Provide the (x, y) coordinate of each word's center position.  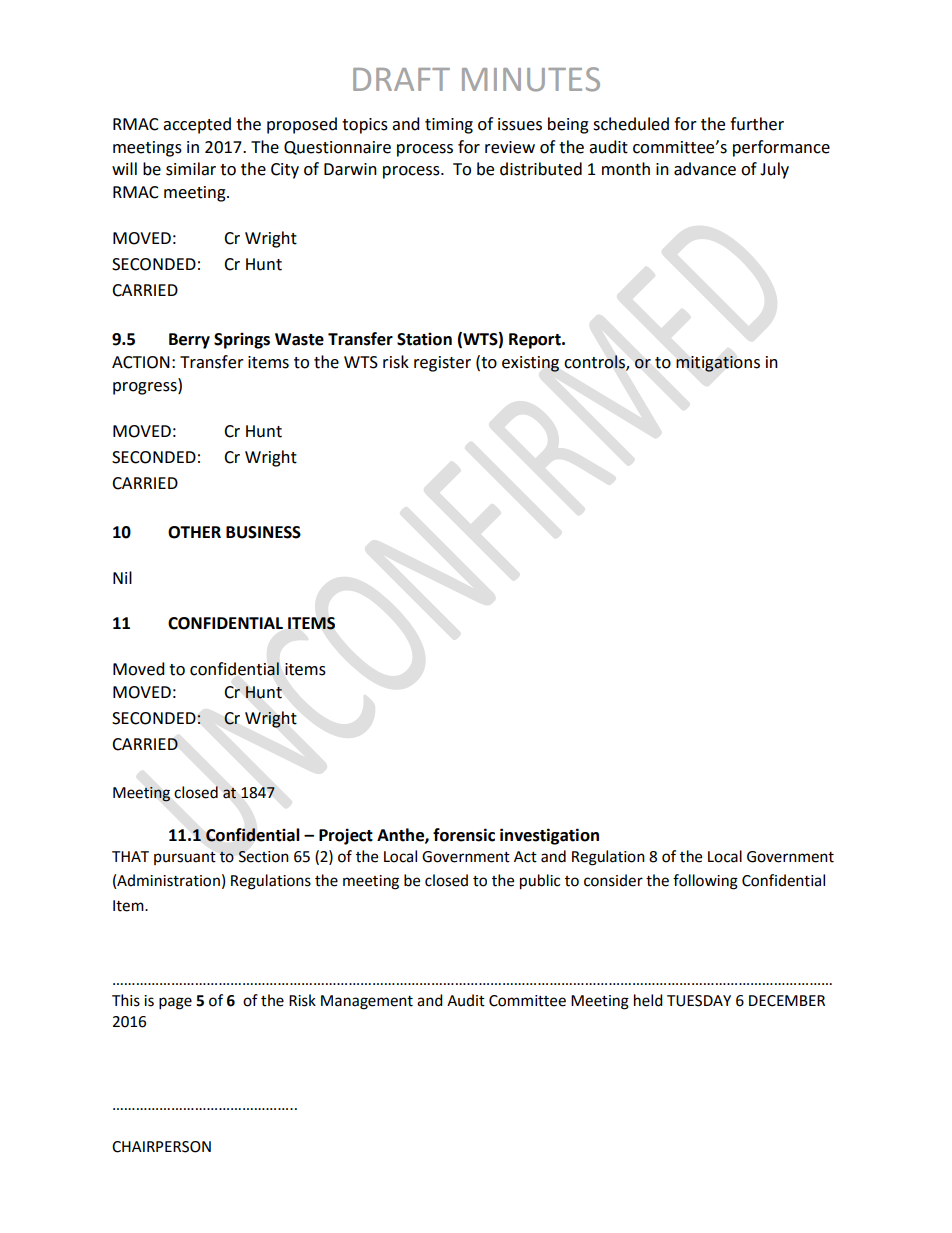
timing (449, 126)
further (757, 124)
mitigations (718, 364)
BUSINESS (263, 532)
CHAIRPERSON (161, 1147)
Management (367, 1002)
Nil (122, 577)
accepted (197, 125)
